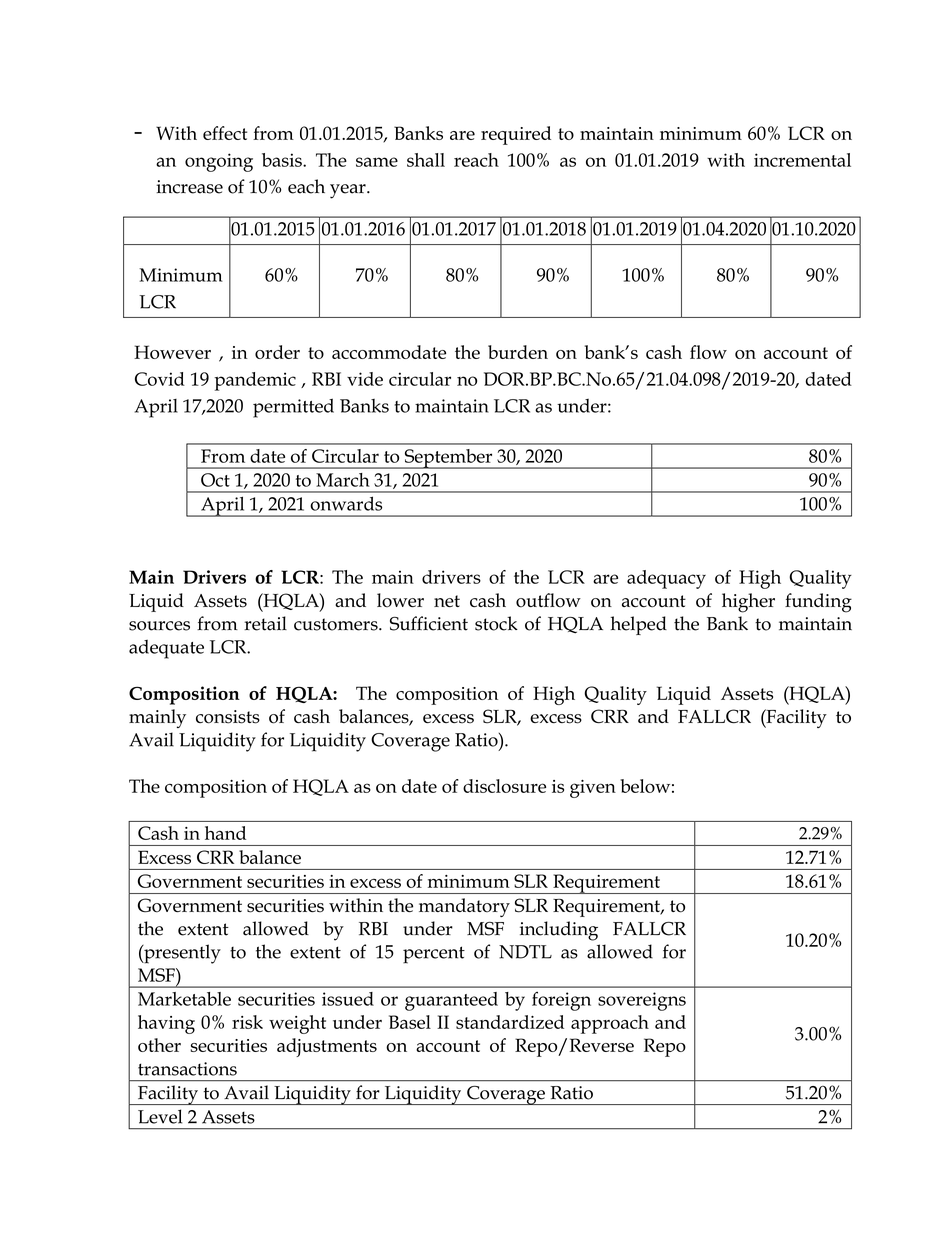 This image has height=1233, width=952. Describe the element at coordinates (593, 789) in the image. I see `given` at that location.
